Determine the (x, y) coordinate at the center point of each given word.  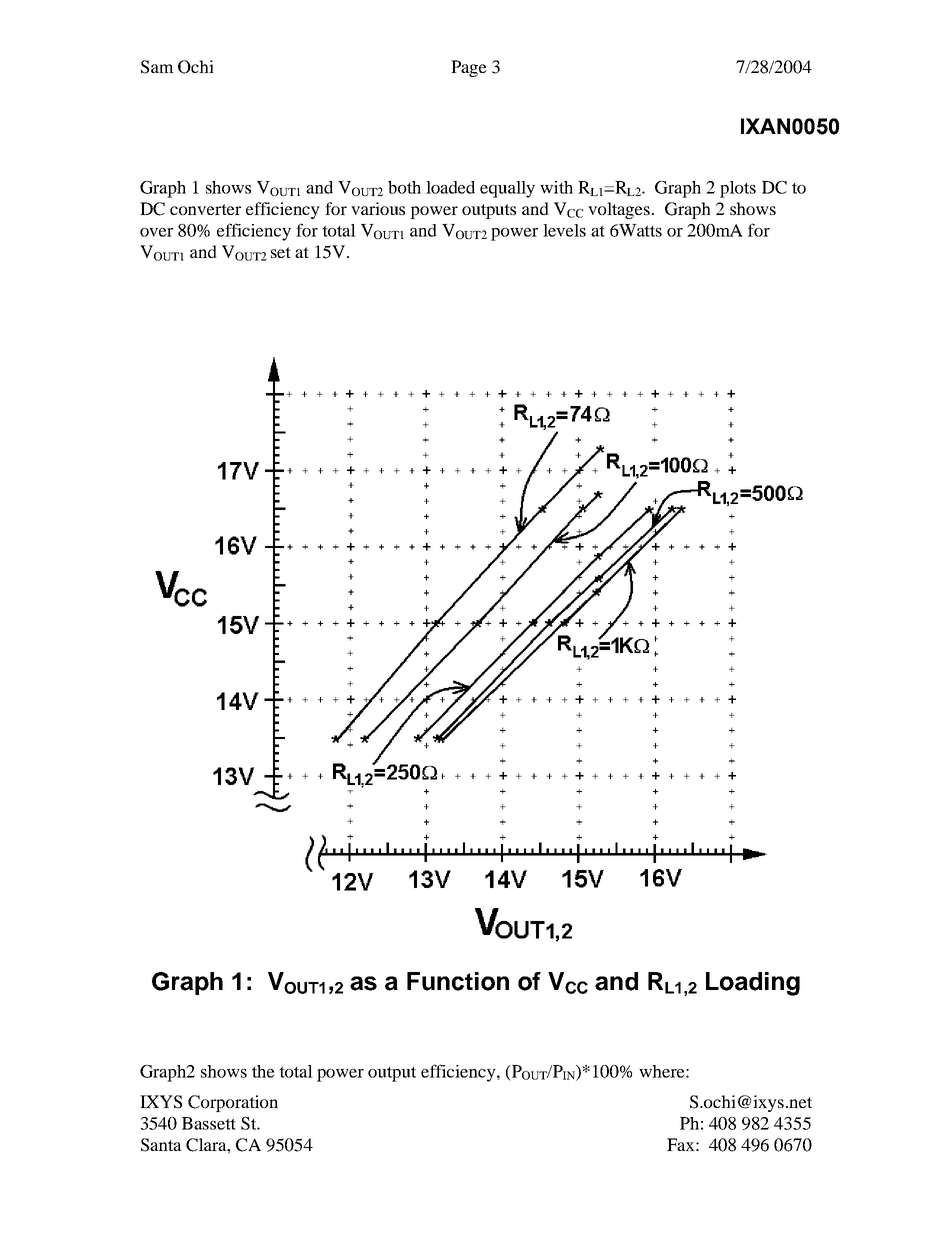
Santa (161, 1145)
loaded (450, 187)
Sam (157, 67)
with (556, 187)
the (263, 1071)
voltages (619, 210)
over (156, 232)
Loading (753, 984)
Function (458, 981)
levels (564, 230)
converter (205, 209)
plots (738, 189)
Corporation (233, 1103)
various (378, 208)
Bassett (209, 1123)
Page (469, 68)
